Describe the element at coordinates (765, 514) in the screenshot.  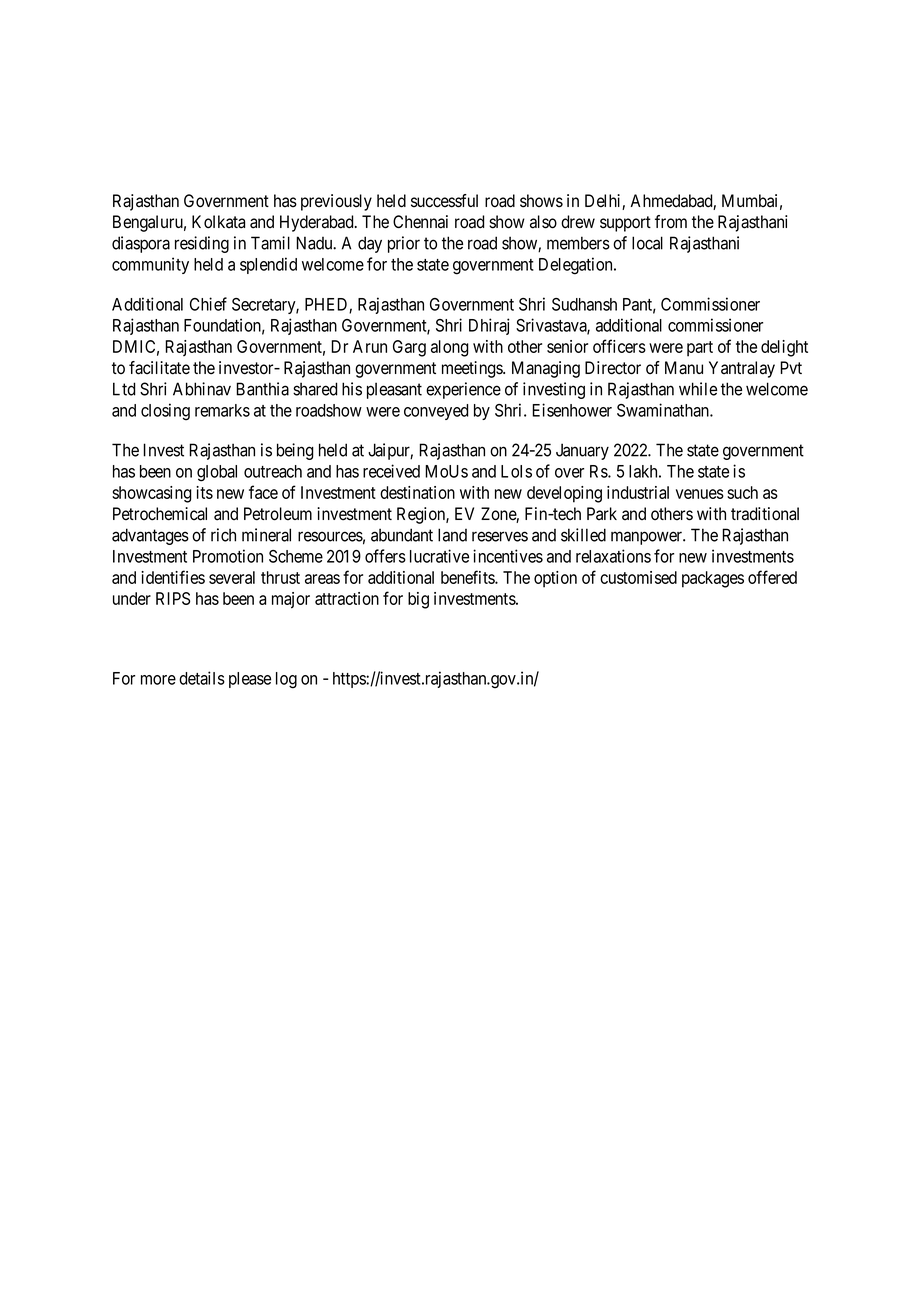
I see `traditional` at that location.
